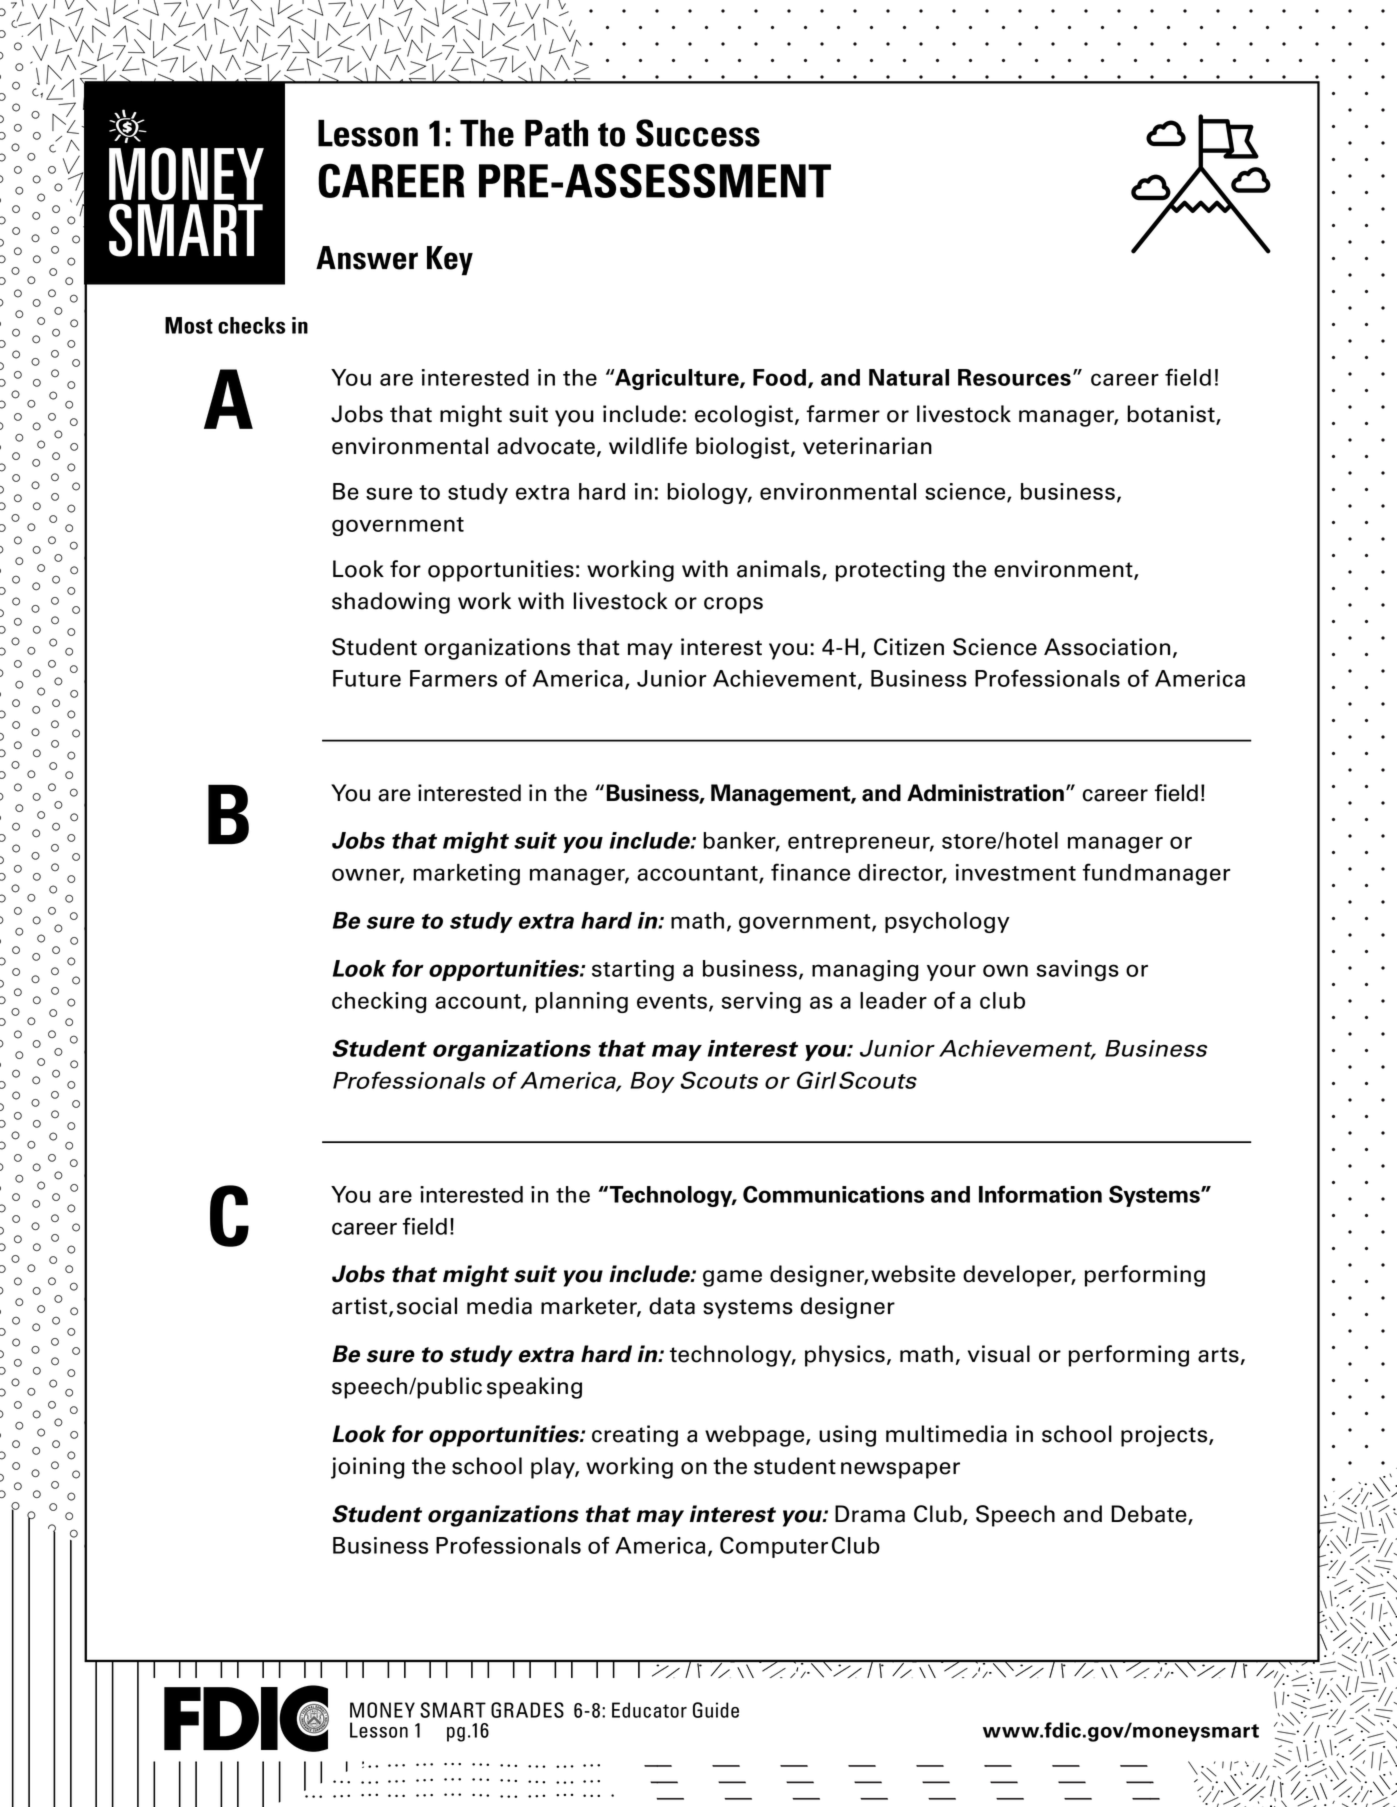 The width and height of the screenshot is (1397, 1807). I want to click on artist, so click(361, 1307).
